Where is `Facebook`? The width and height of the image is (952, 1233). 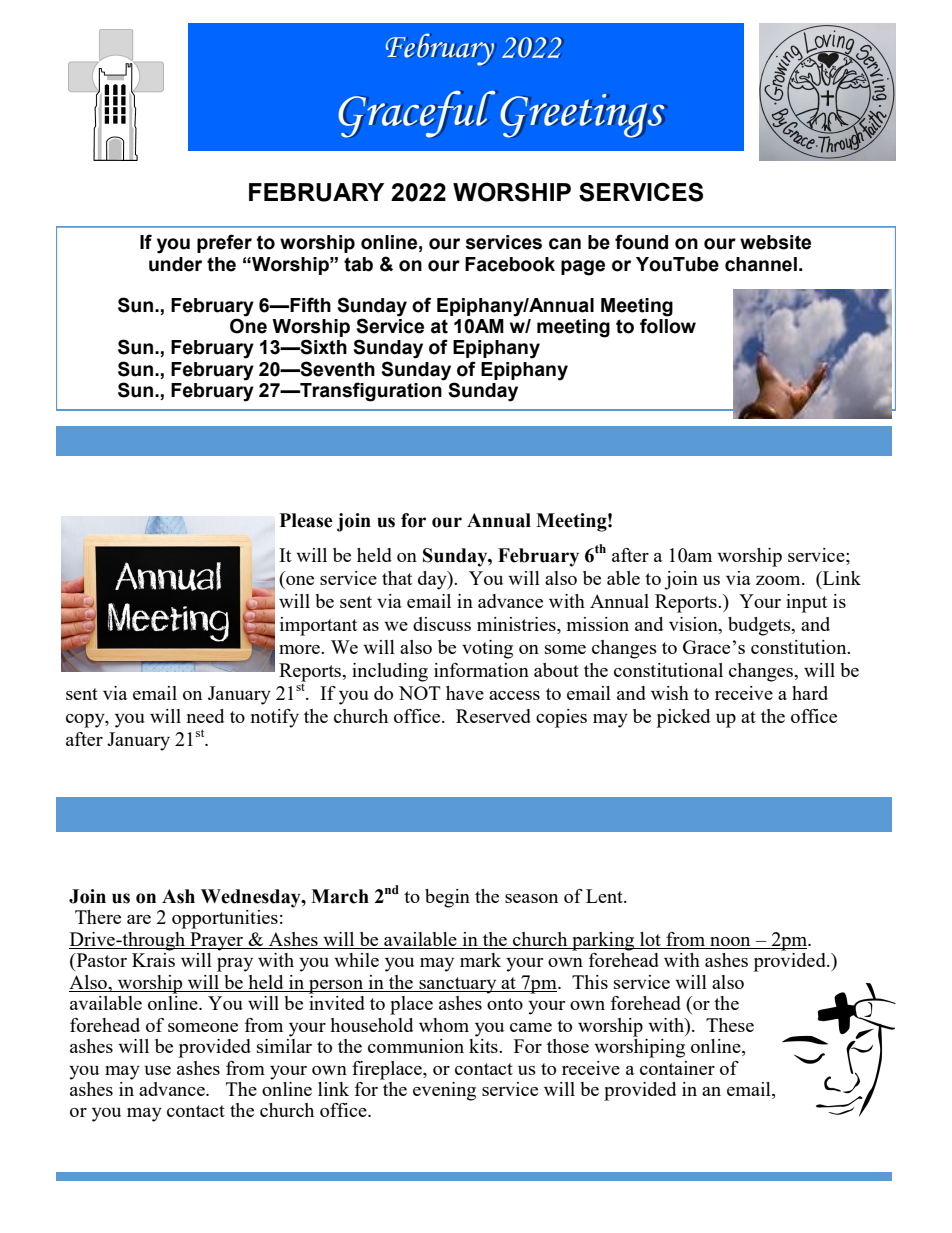
Facebook is located at coordinates (510, 264).
